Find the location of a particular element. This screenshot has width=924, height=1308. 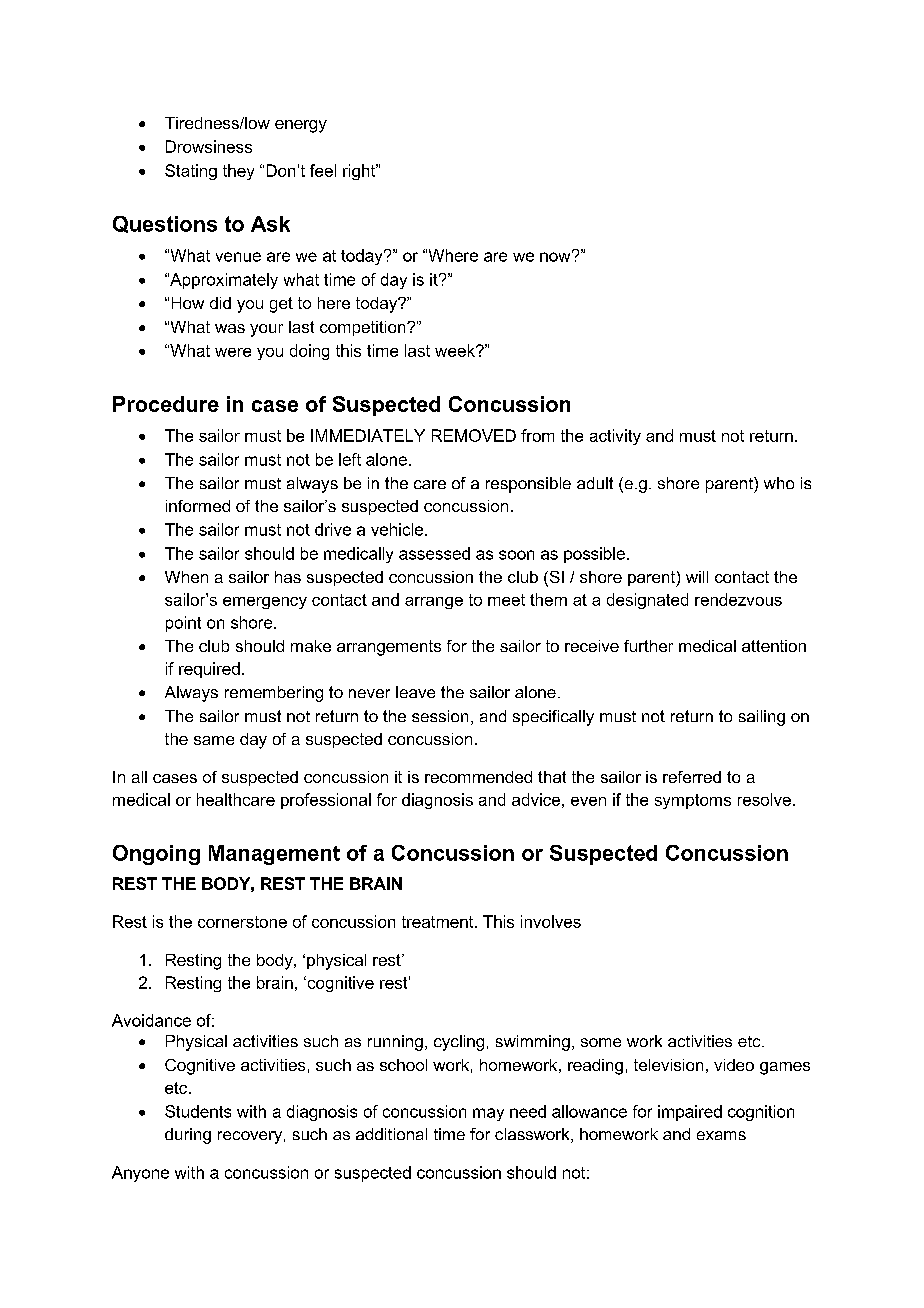

who is located at coordinates (779, 483).
